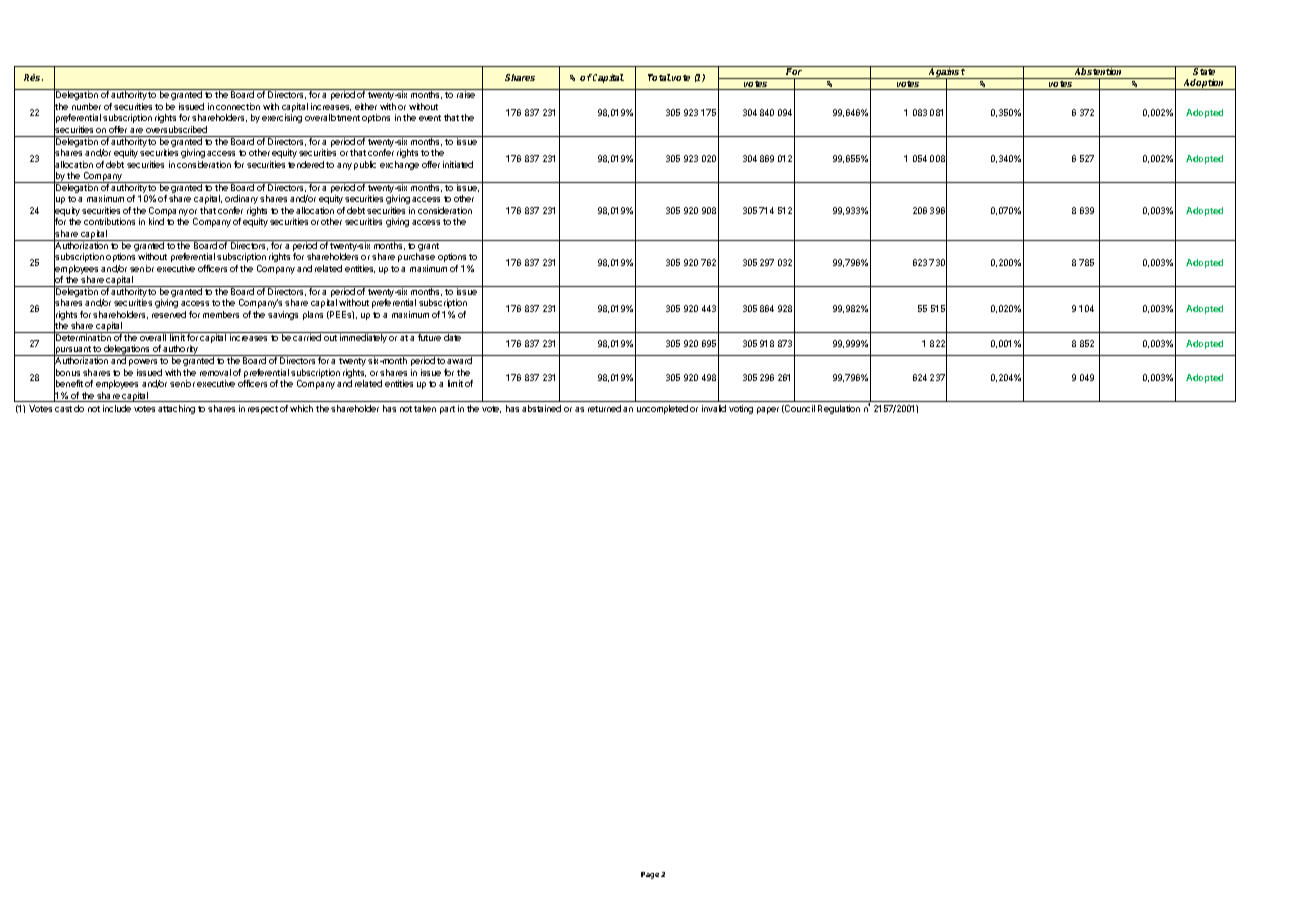 This document has height=924, width=1308. What do you see at coordinates (650, 875) in the document?
I see `Page` at bounding box center [650, 875].
